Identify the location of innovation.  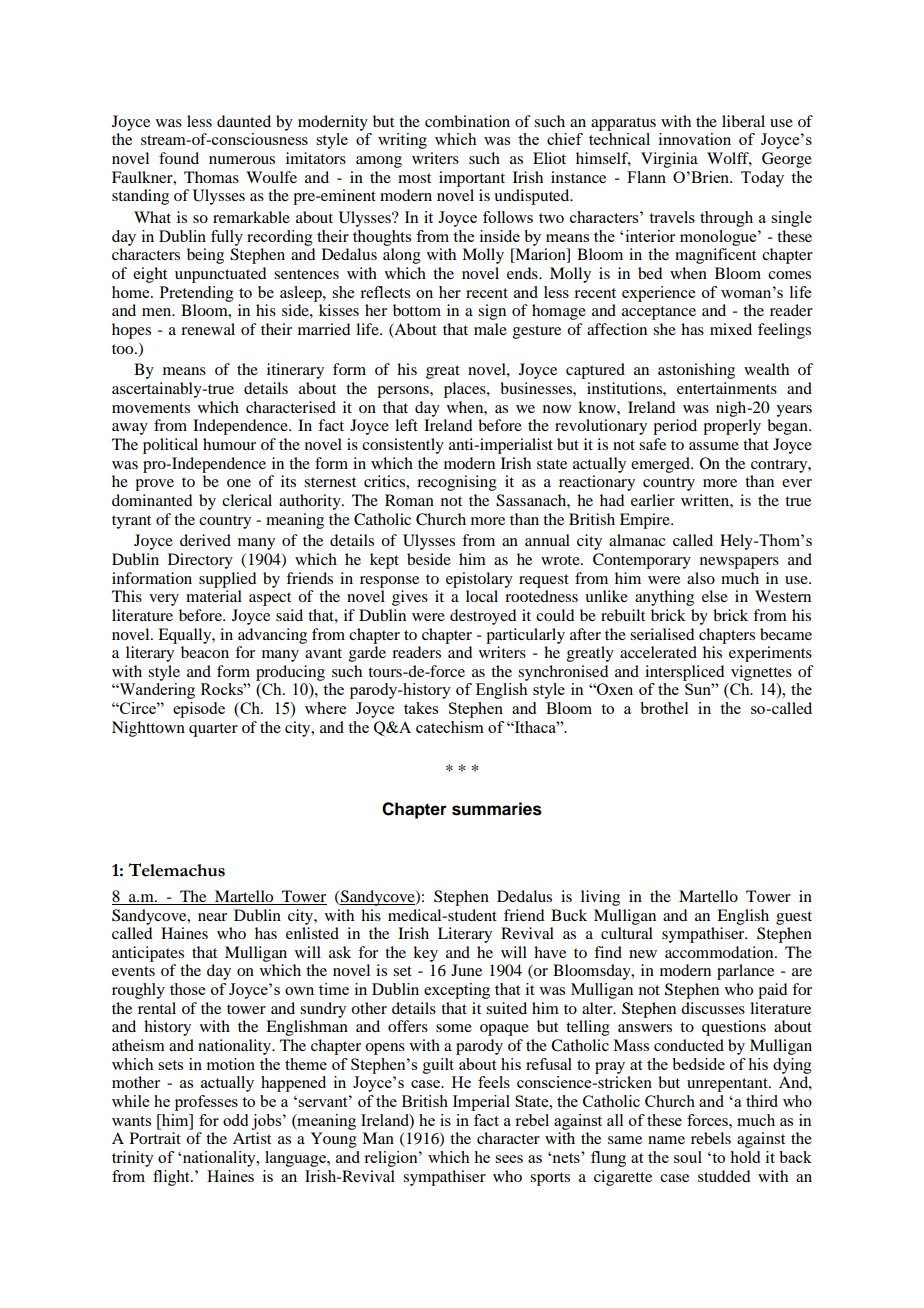
(695, 139).
